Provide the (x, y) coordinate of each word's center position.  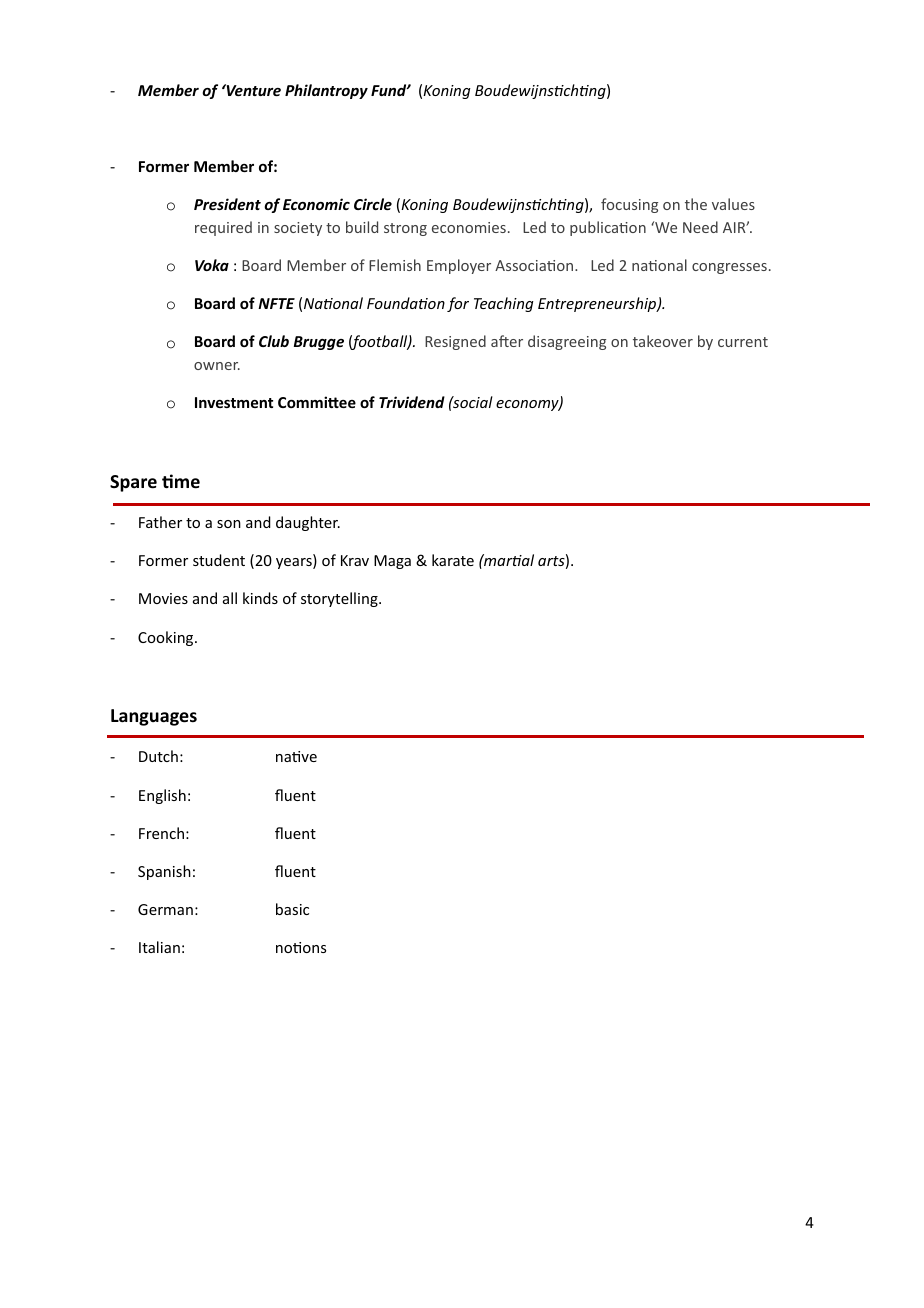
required (223, 228)
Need (700, 227)
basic (292, 909)
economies (469, 227)
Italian (159, 947)
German (165, 909)
